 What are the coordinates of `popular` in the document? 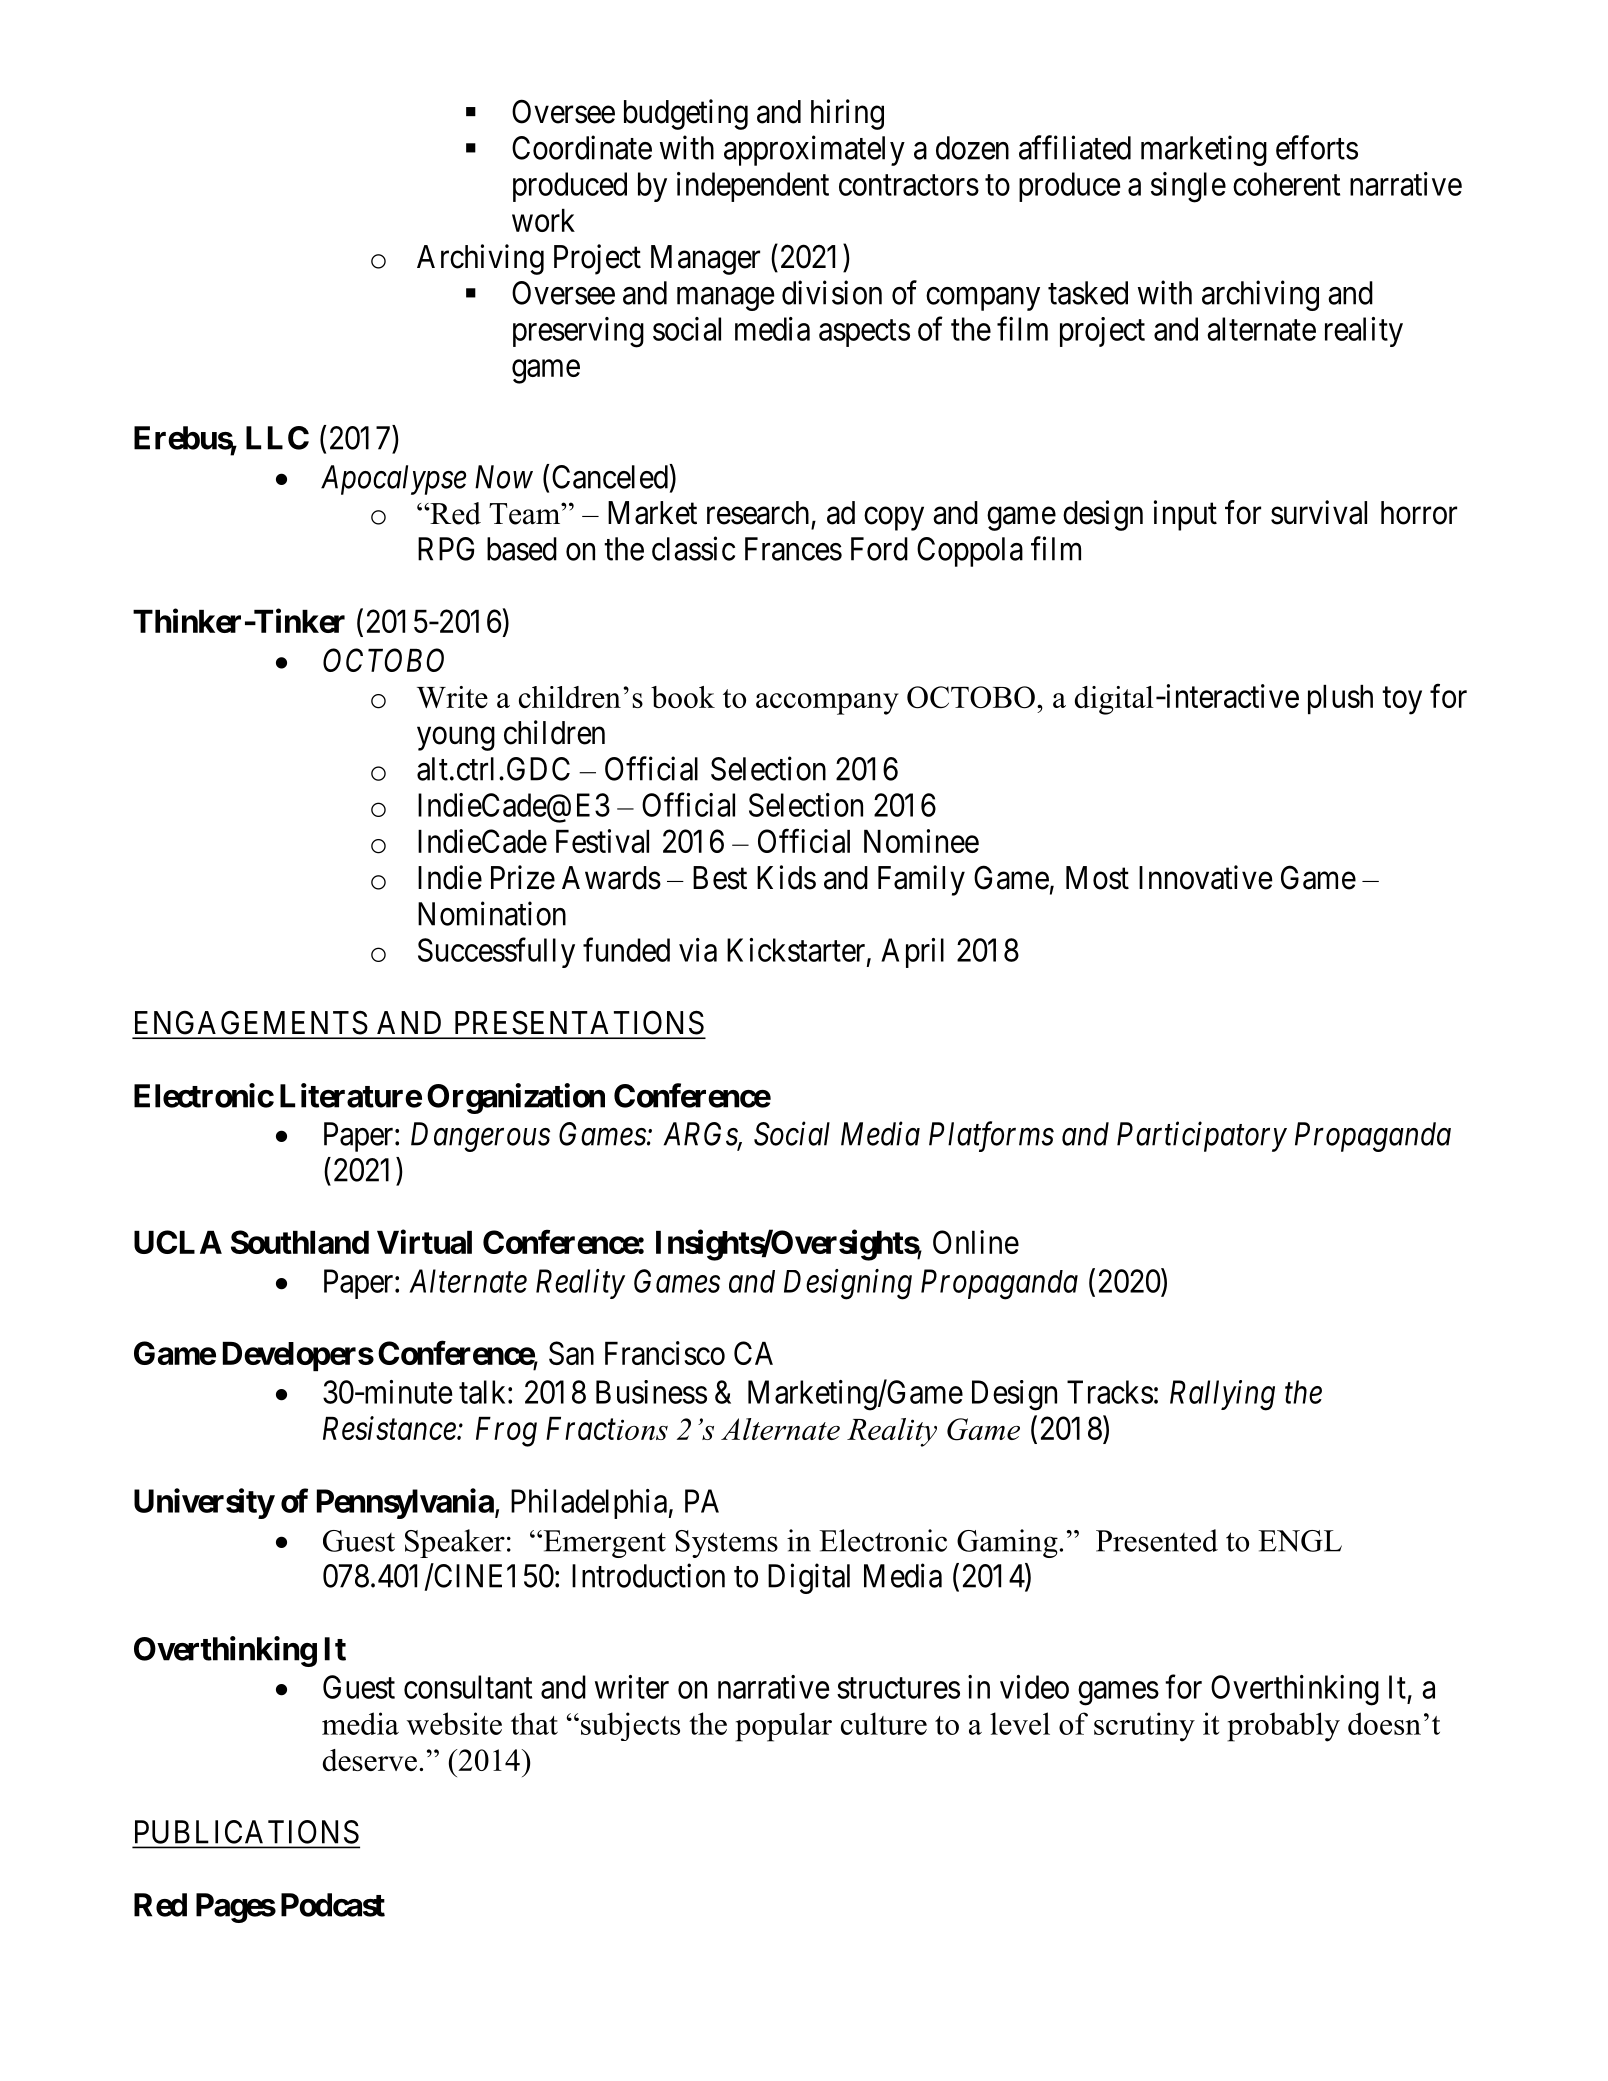 It's located at (783, 1727).
